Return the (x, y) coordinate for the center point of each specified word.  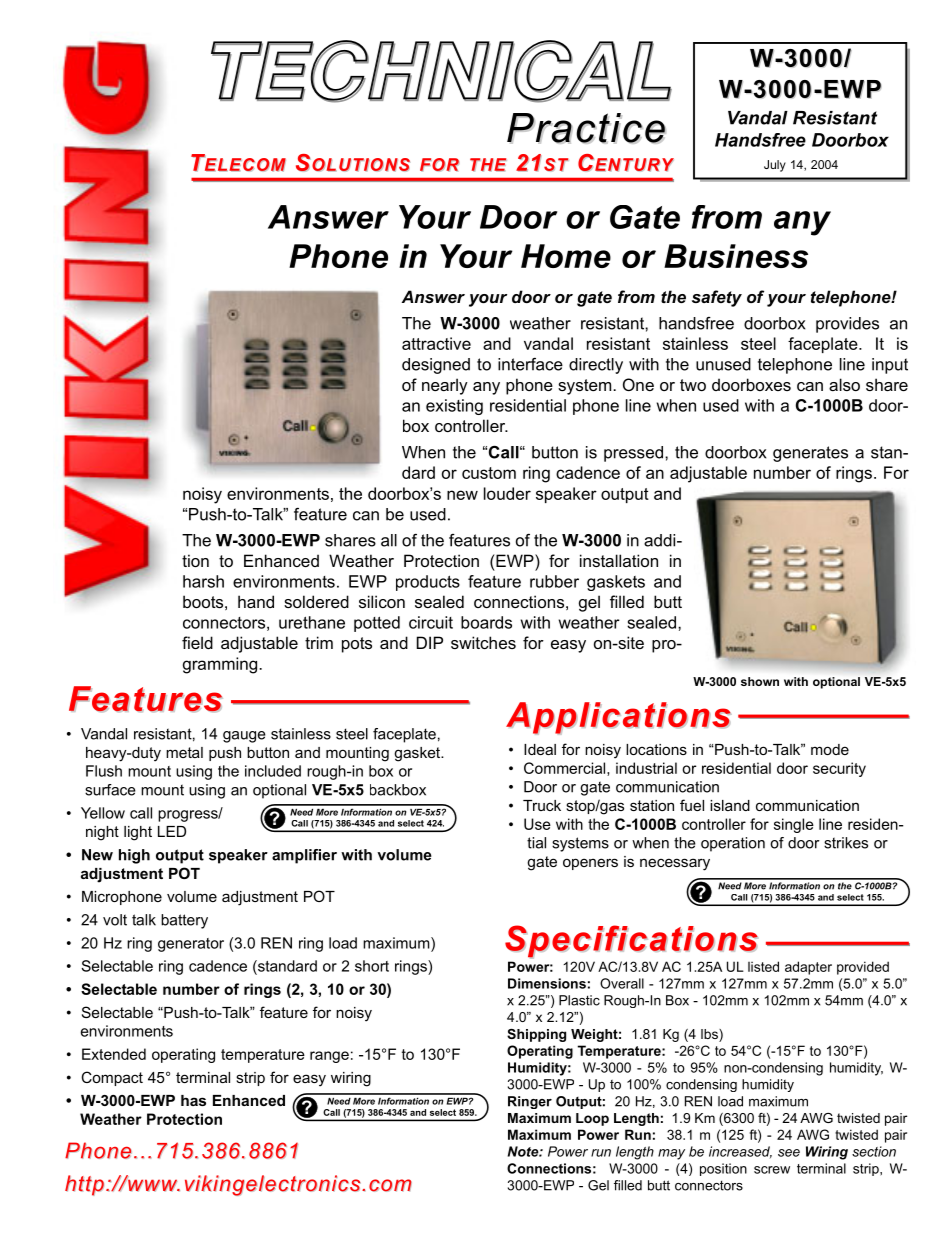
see (789, 1153)
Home (566, 256)
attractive (436, 343)
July (775, 166)
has (193, 1100)
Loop (592, 1119)
